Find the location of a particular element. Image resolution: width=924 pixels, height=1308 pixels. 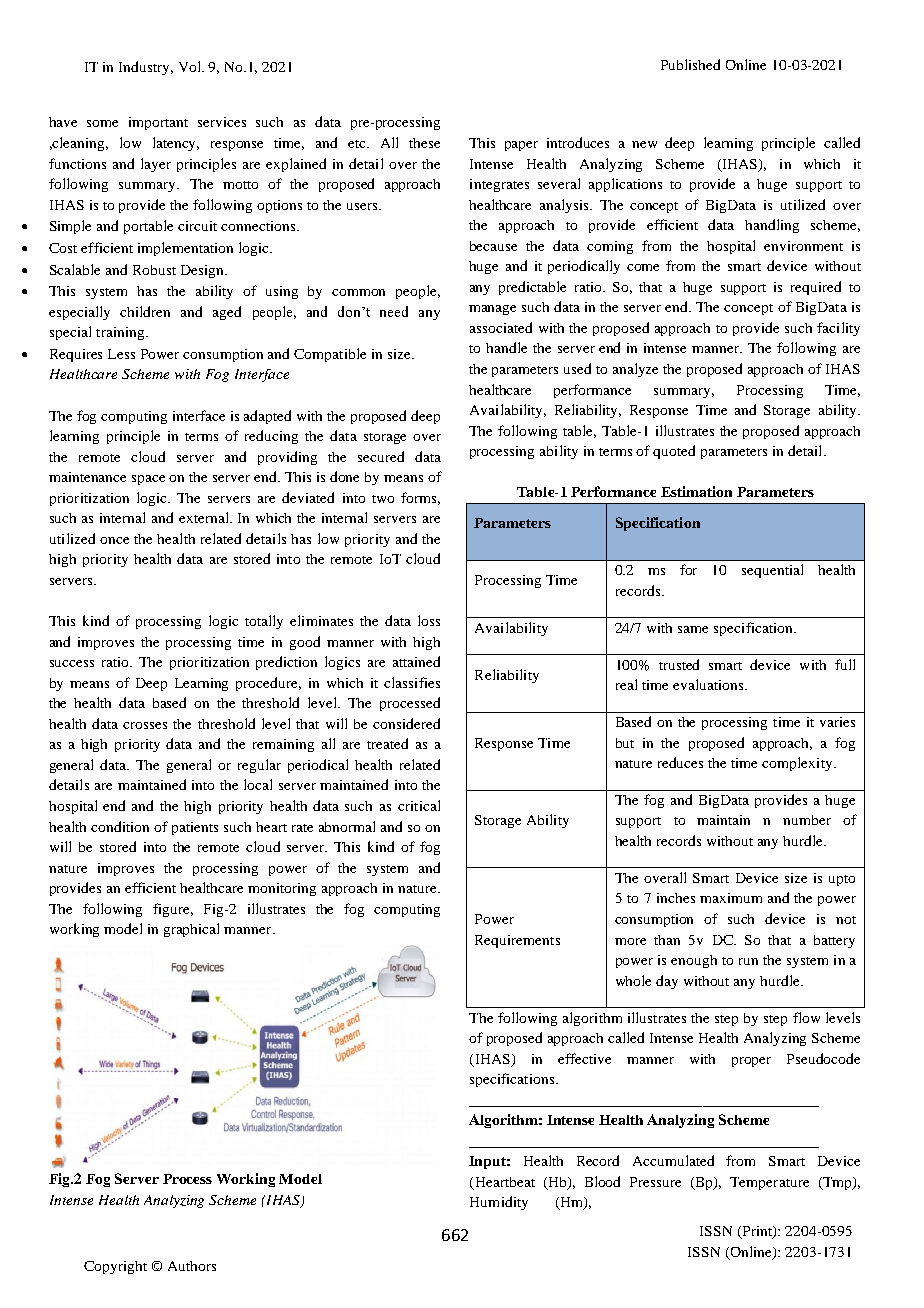

flow is located at coordinates (806, 1017).
